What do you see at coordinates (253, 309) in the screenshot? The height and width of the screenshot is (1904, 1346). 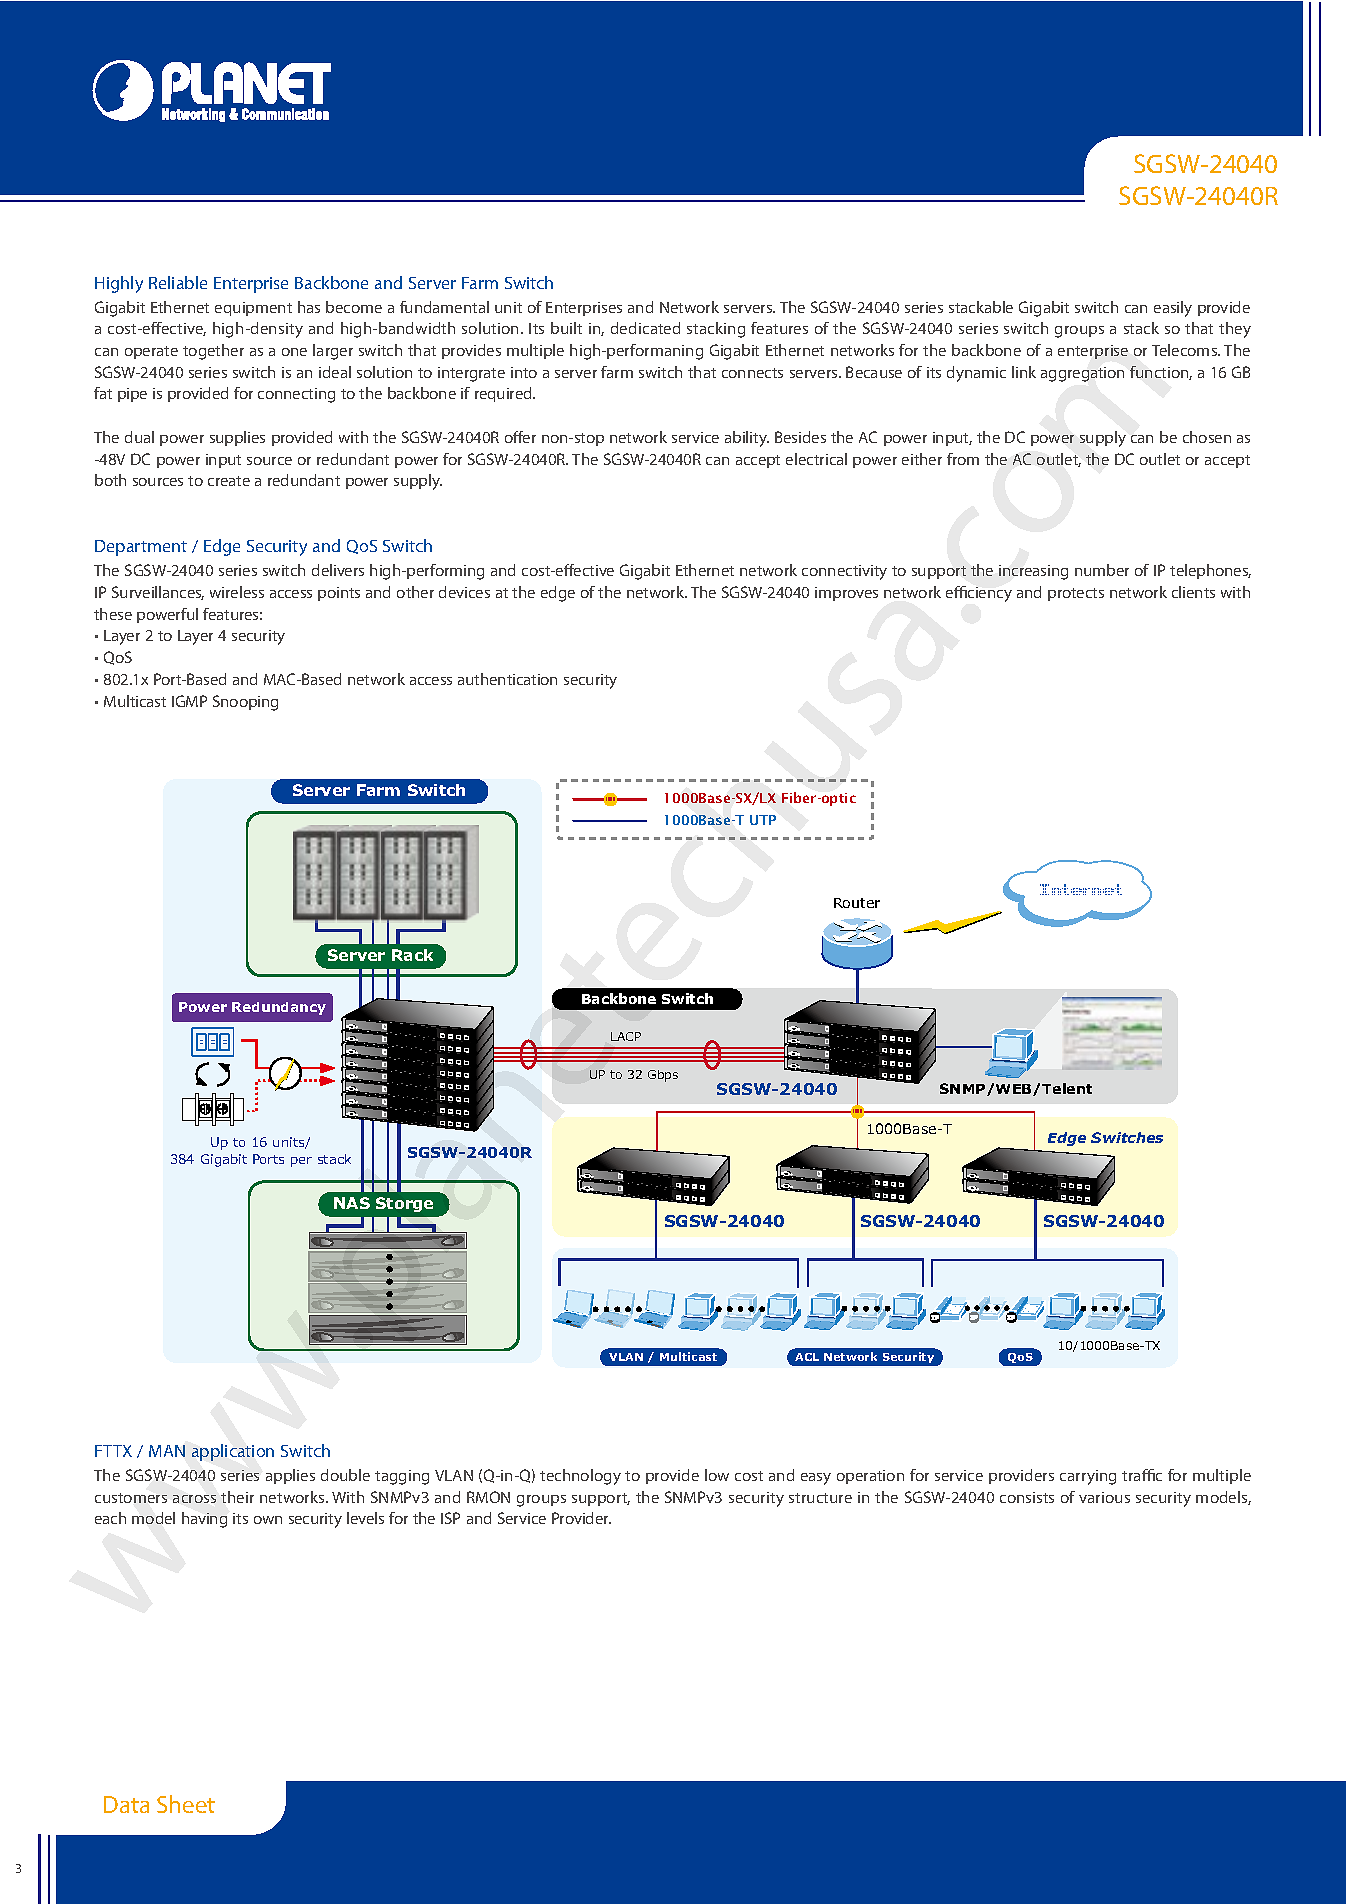 I see `equipment` at bounding box center [253, 309].
